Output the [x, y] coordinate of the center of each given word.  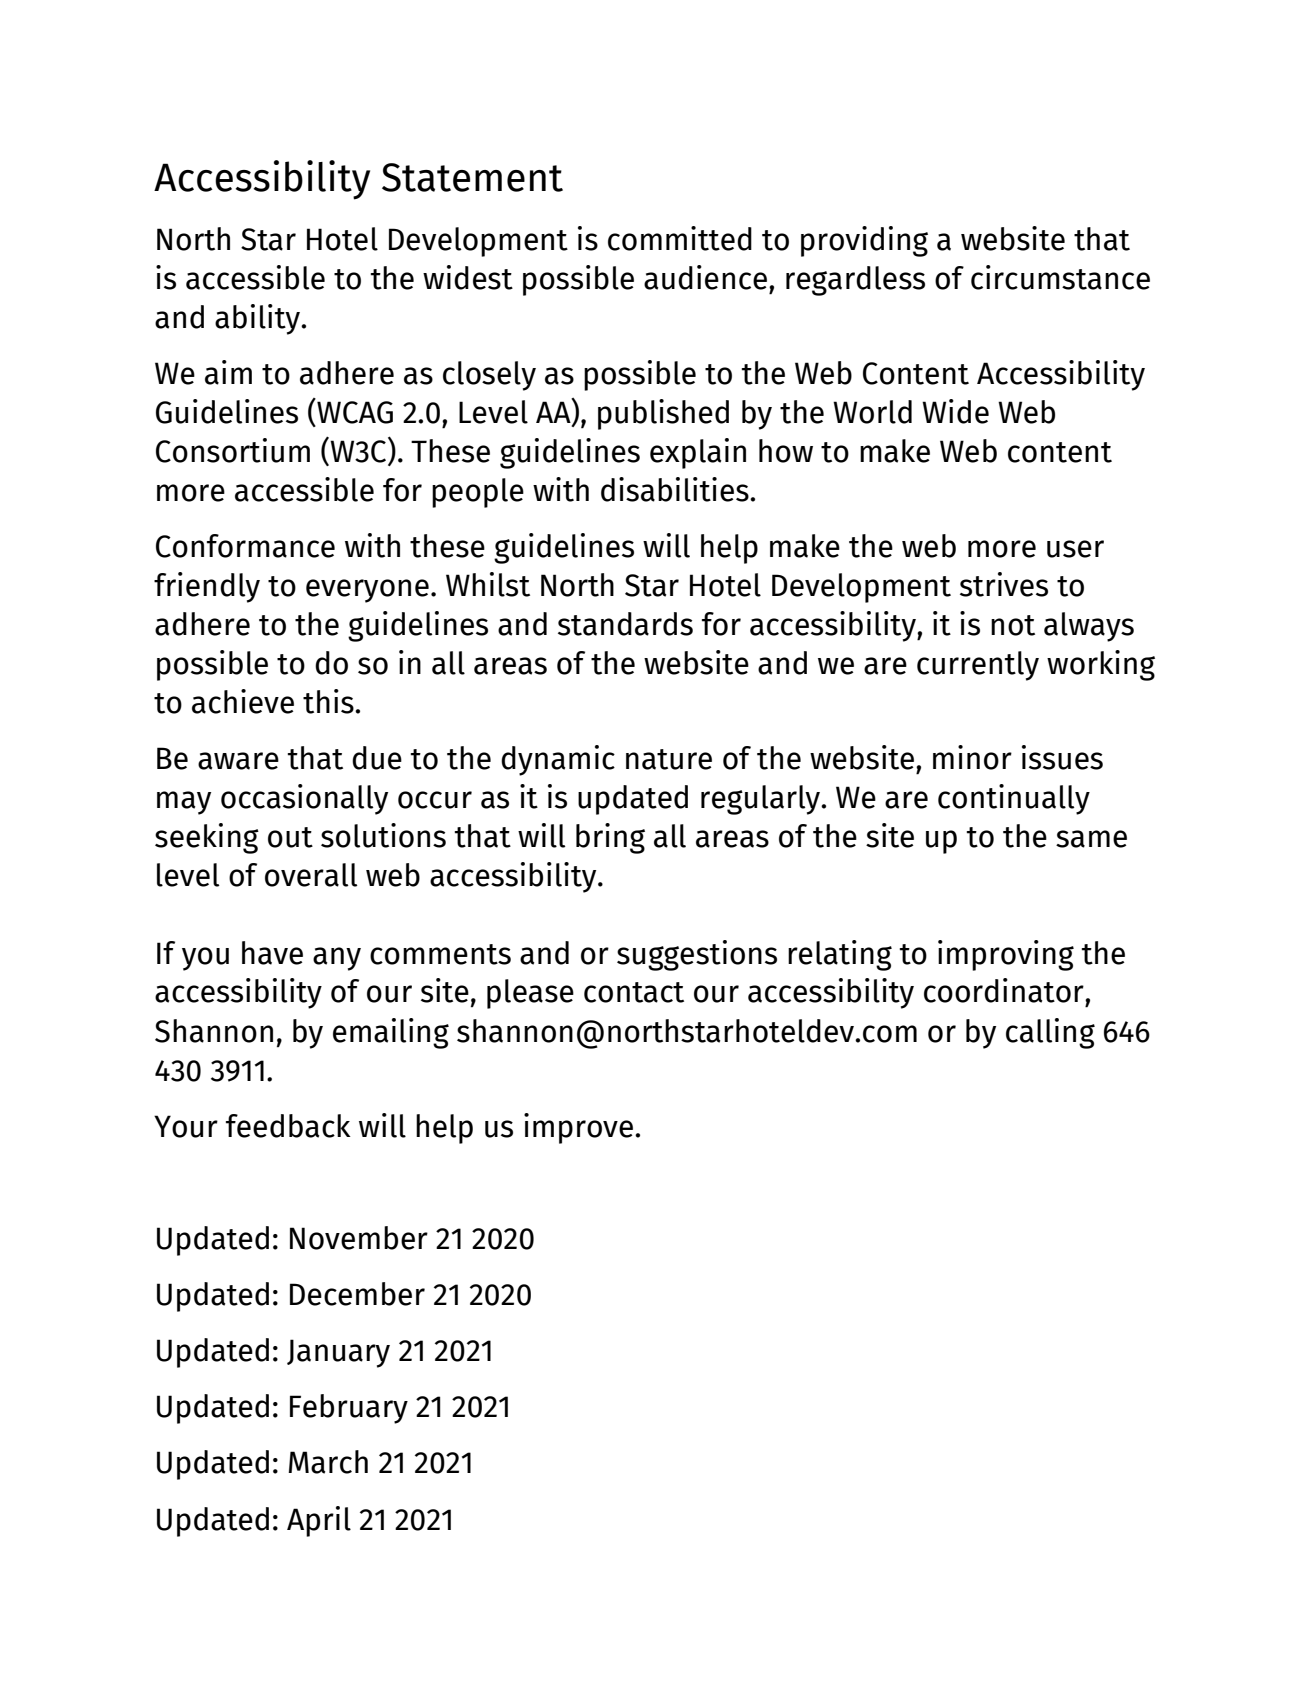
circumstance [1060, 277]
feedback [288, 1126]
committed [680, 238]
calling [1050, 1033]
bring [610, 838]
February [349, 1409]
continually [1014, 799]
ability [258, 319]
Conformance [245, 546]
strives [1004, 584]
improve [580, 1128]
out [290, 837]
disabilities [676, 489]
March [328, 1462]
